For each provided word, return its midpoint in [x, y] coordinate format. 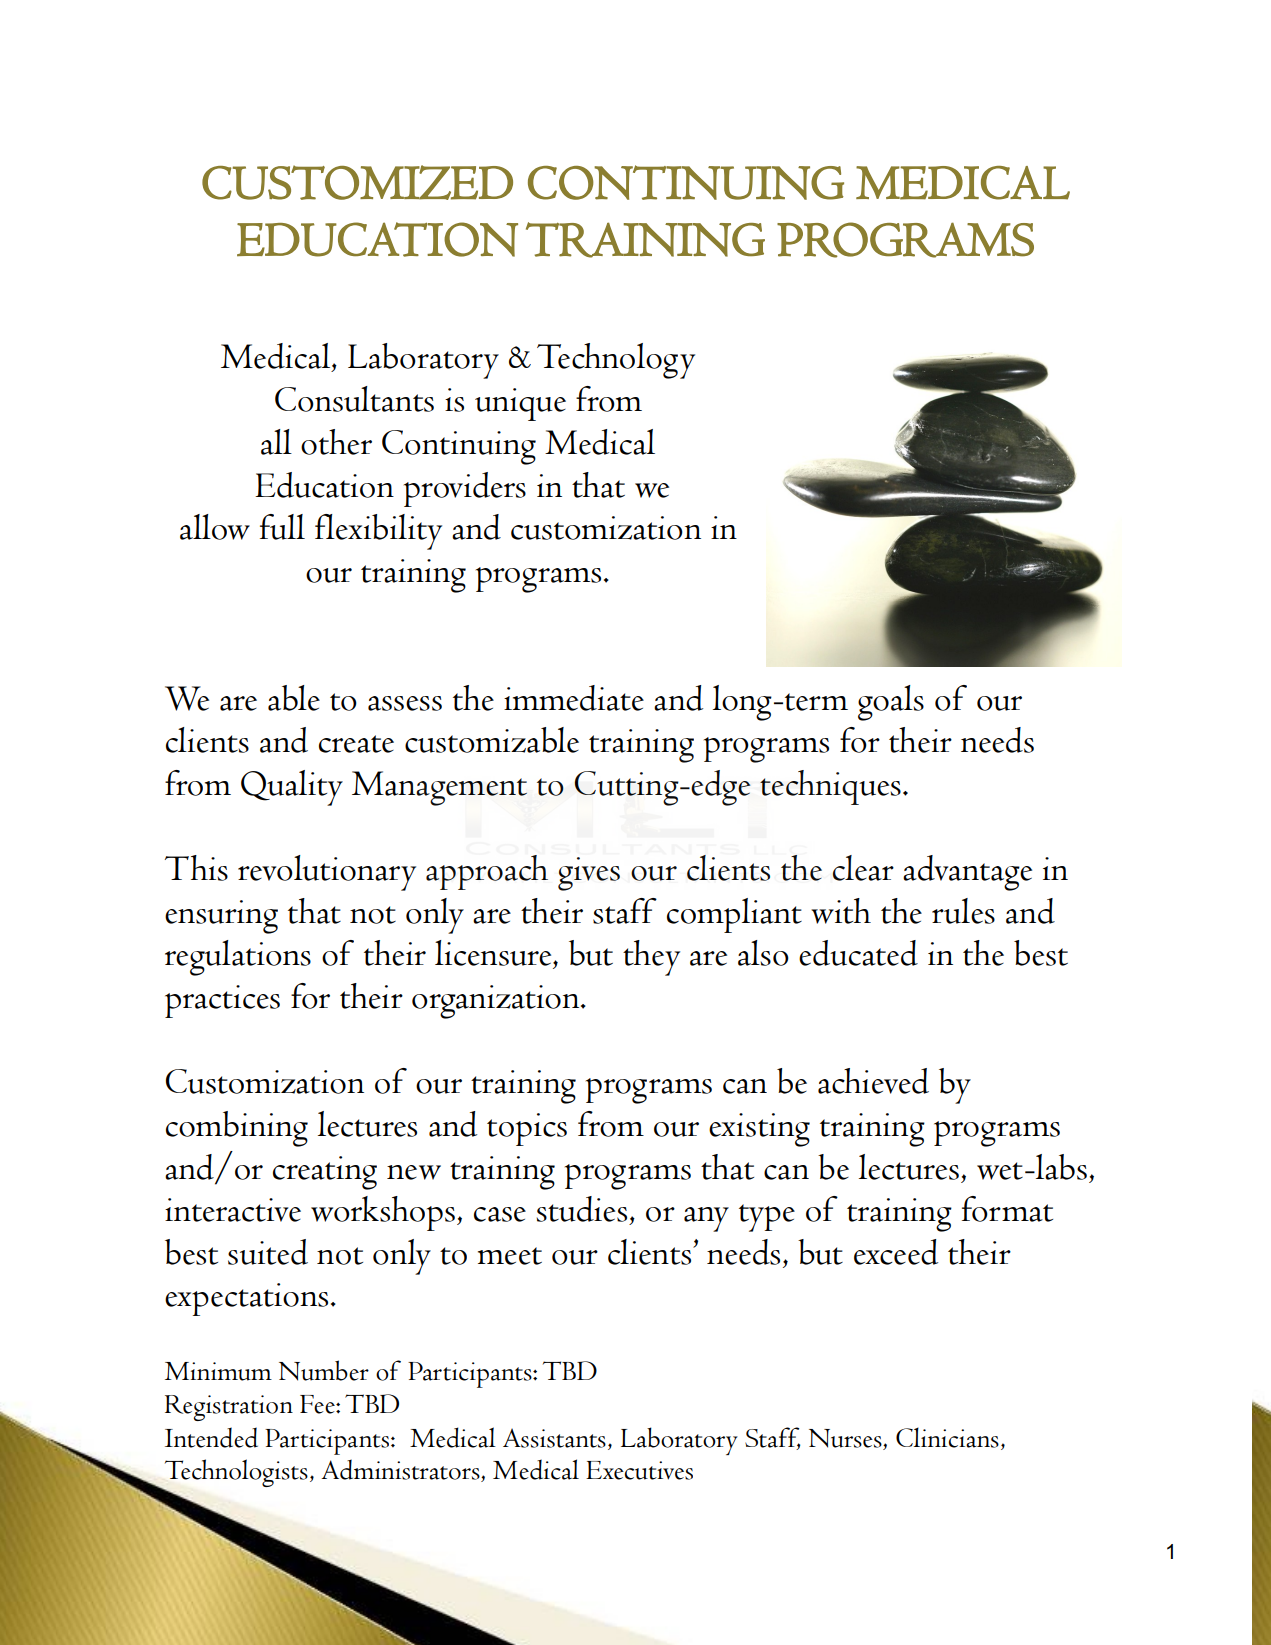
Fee [318, 1404]
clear [863, 868]
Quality [292, 788]
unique [520, 404]
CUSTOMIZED [357, 182]
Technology [616, 361]
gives [589, 874]
